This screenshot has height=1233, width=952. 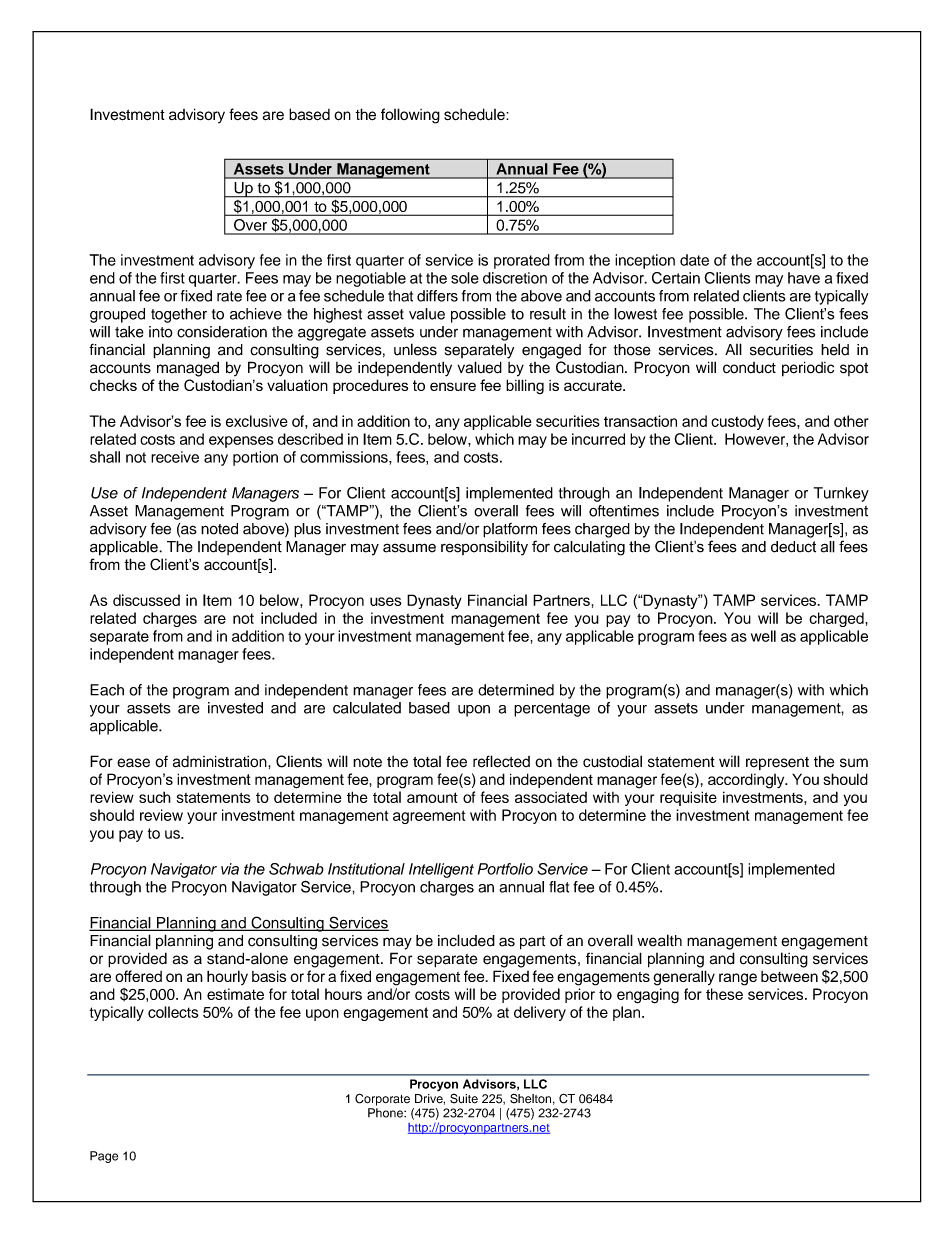 What do you see at coordinates (763, 636) in the screenshot?
I see `well` at bounding box center [763, 636].
